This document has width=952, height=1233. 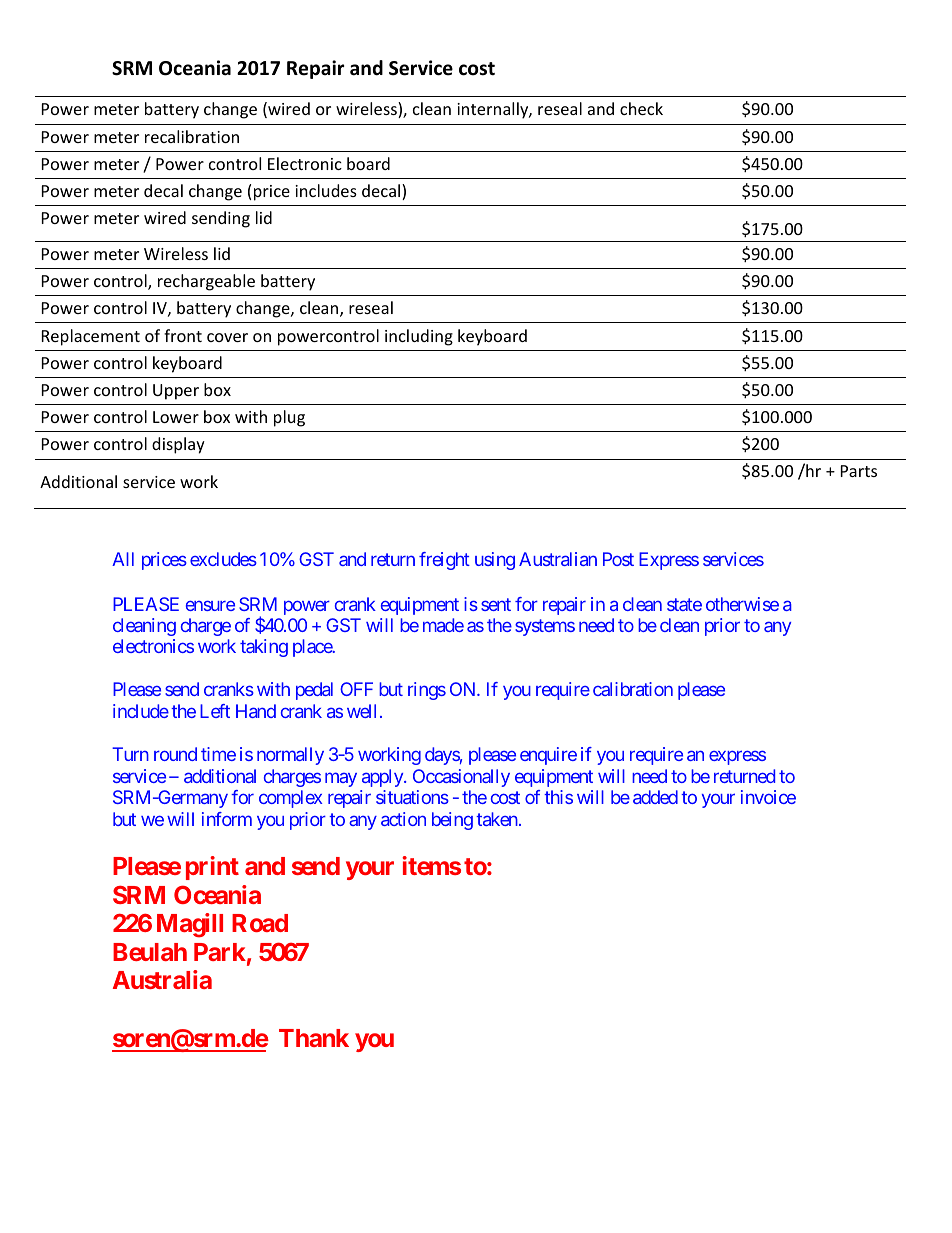 I want to click on Thank, so click(x=314, y=1038).
